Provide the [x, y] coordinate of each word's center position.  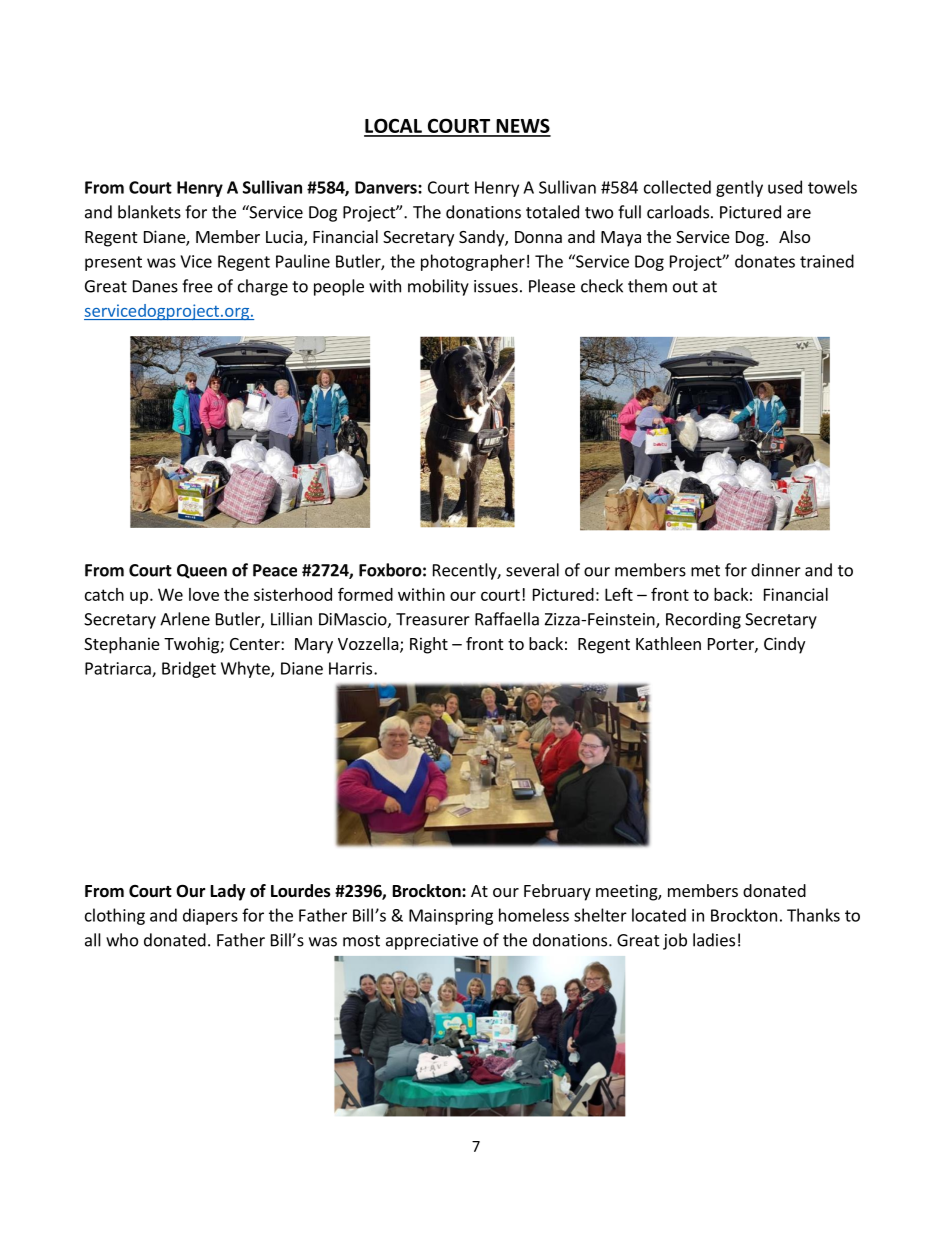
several [532, 570]
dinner [776, 570]
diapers [210, 916]
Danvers [387, 187]
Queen [202, 571]
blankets [149, 212]
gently [739, 188]
